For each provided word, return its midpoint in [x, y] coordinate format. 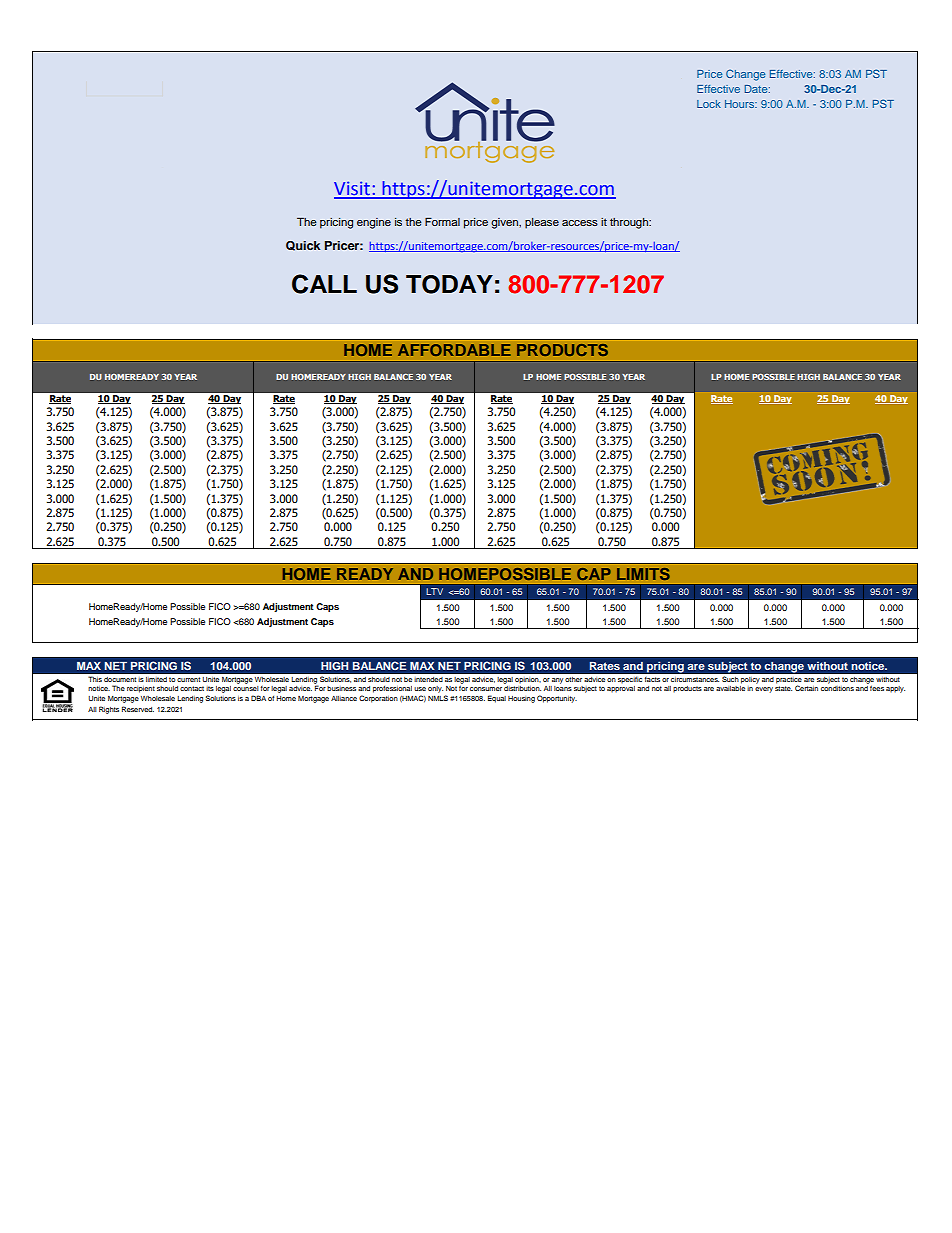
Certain [806, 688]
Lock [709, 104]
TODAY [449, 284]
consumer [486, 689]
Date [757, 89]
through [630, 223]
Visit [353, 189]
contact [192, 688]
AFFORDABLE [454, 350]
